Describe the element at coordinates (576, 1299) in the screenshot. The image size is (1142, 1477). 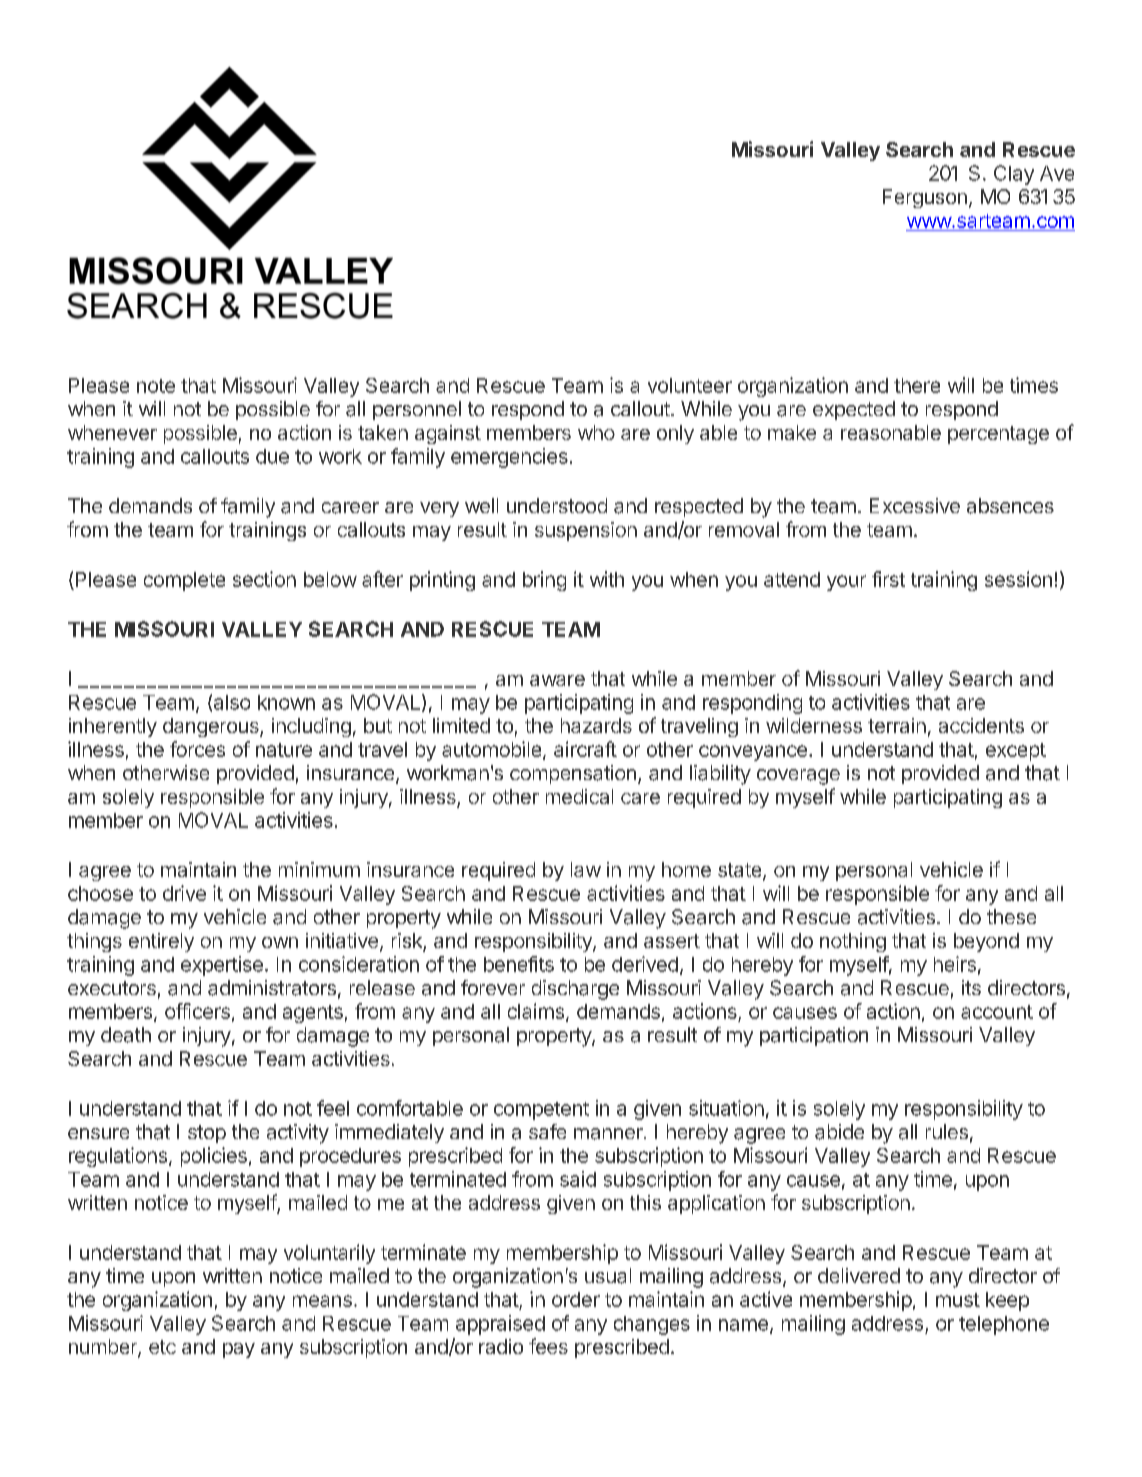
I see `order` at that location.
